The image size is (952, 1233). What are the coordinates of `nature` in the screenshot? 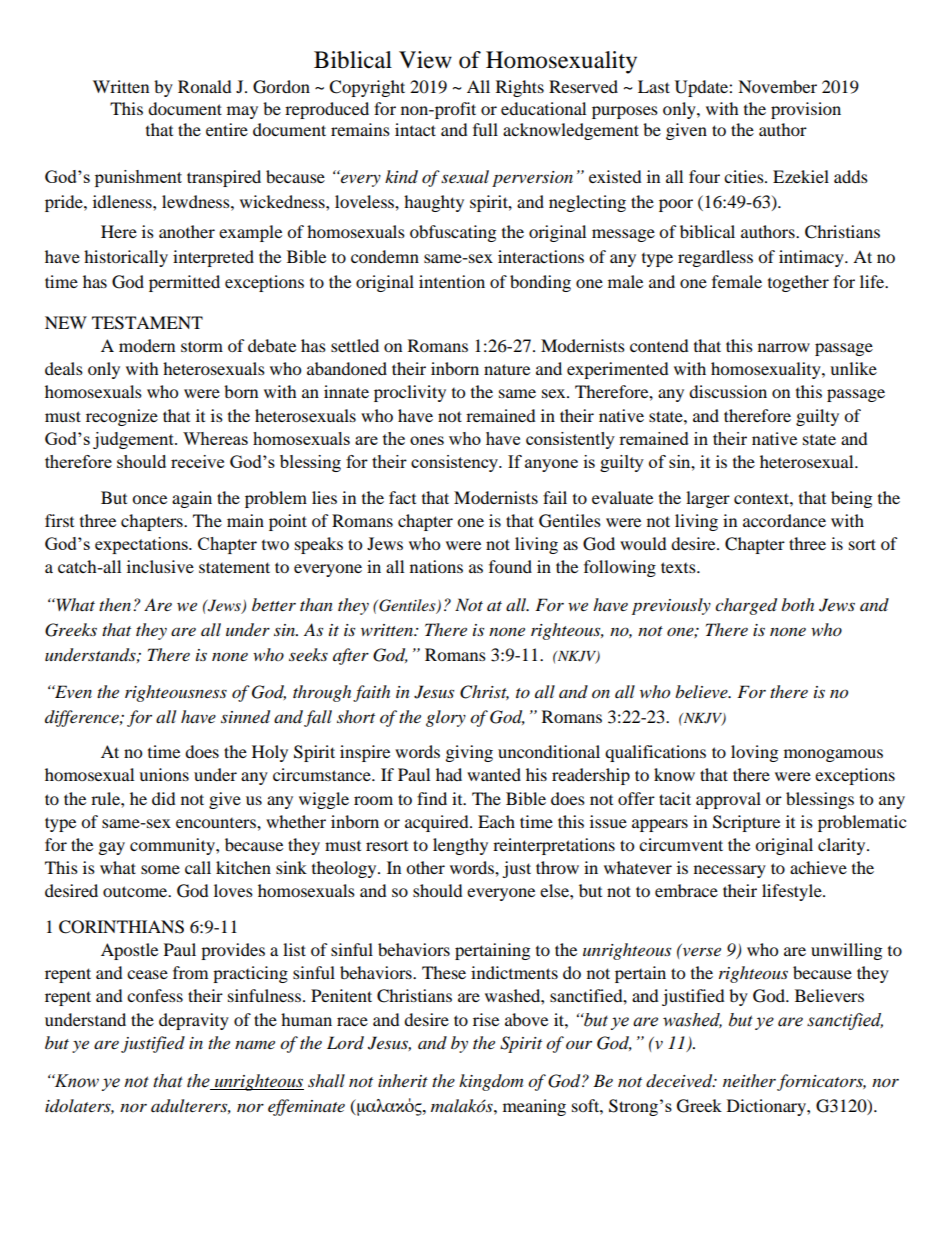 It's located at (507, 369).
